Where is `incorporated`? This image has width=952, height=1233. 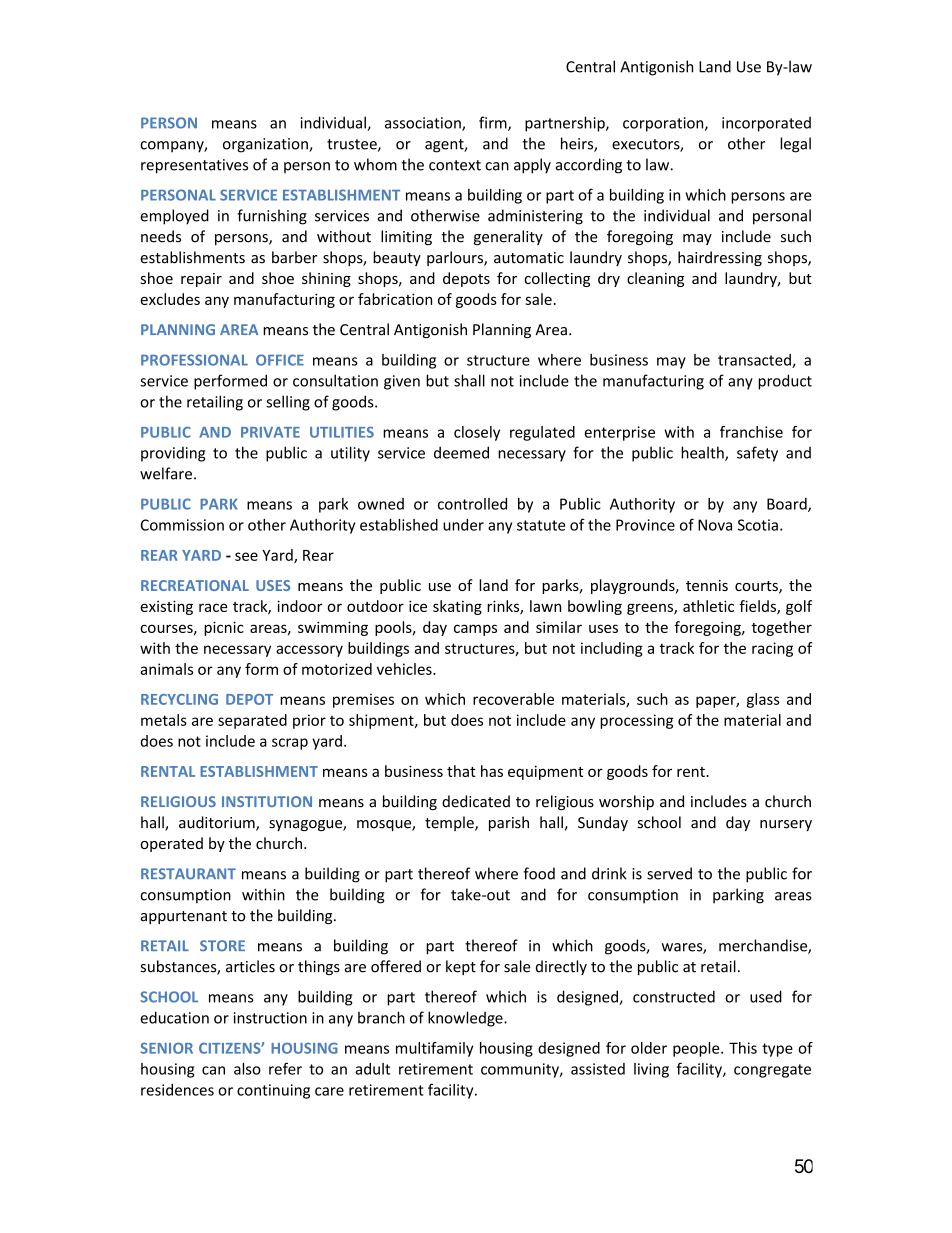 incorporated is located at coordinates (766, 124).
